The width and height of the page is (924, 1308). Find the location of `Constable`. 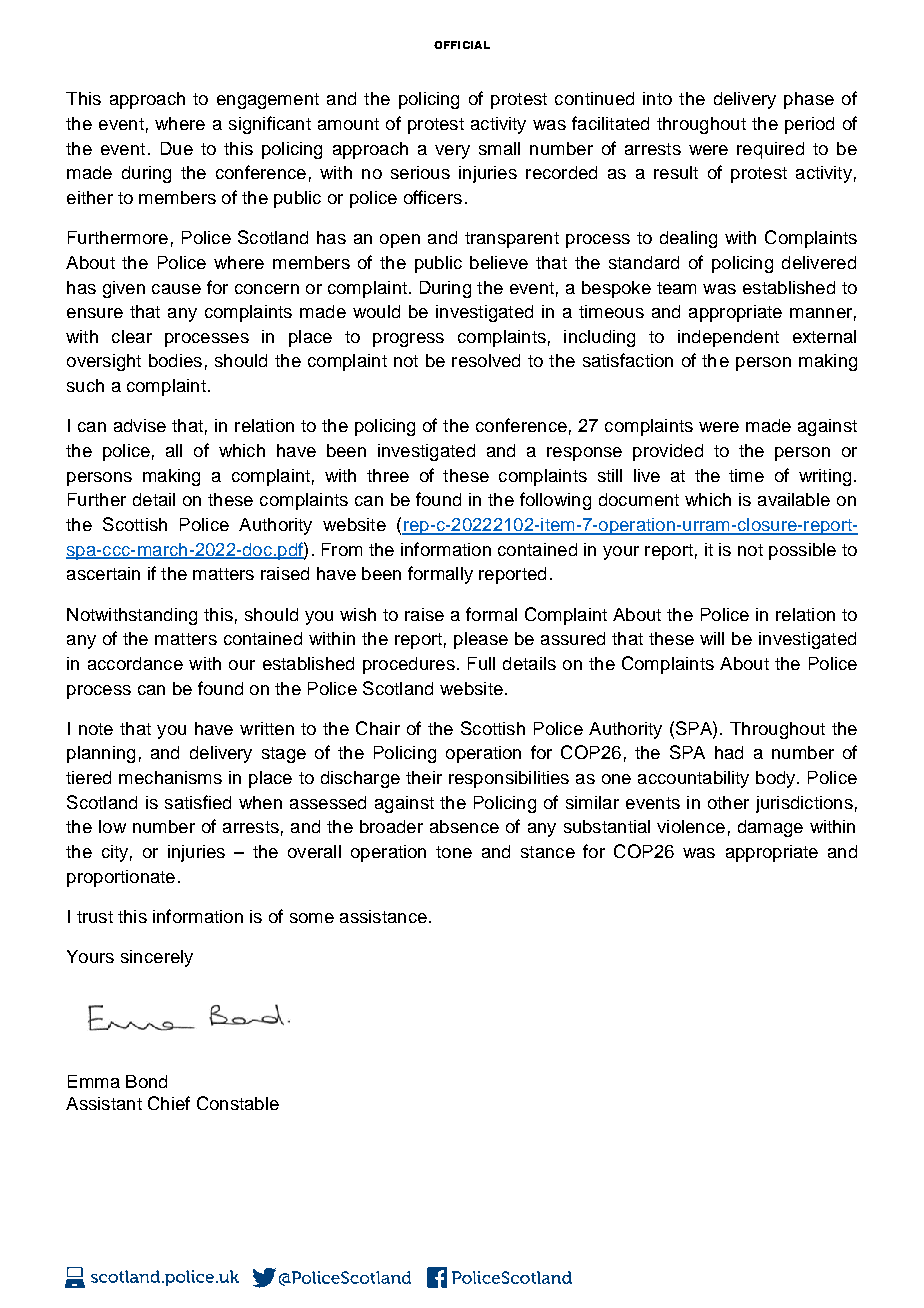

Constable is located at coordinates (238, 1103).
